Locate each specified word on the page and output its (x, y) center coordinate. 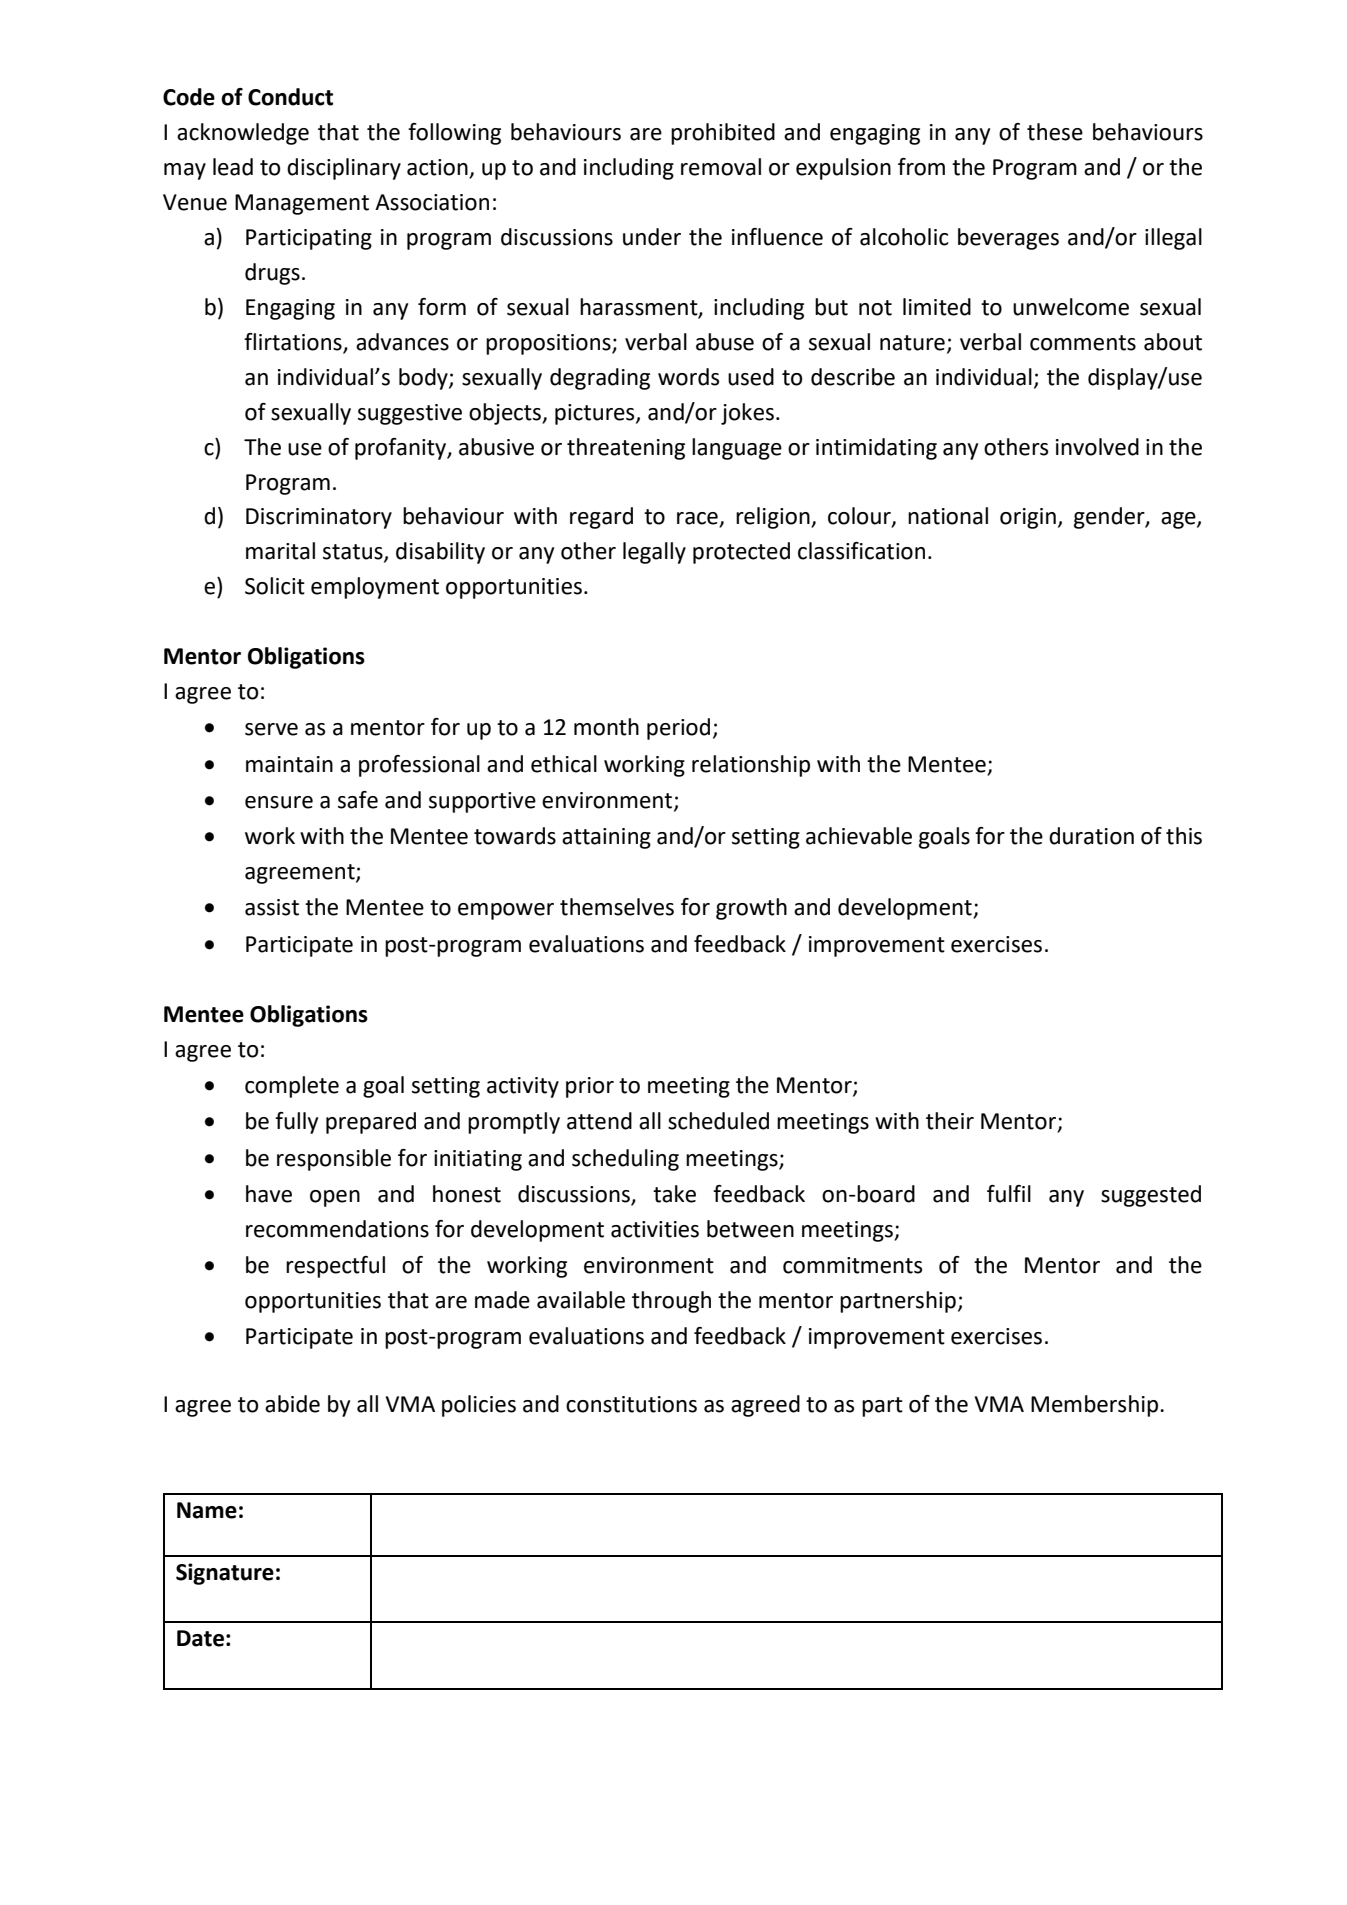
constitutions (631, 1404)
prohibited (723, 134)
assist (272, 907)
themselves (617, 907)
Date (200, 1638)
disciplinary (344, 169)
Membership (1096, 1406)
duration (1091, 836)
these (1055, 132)
